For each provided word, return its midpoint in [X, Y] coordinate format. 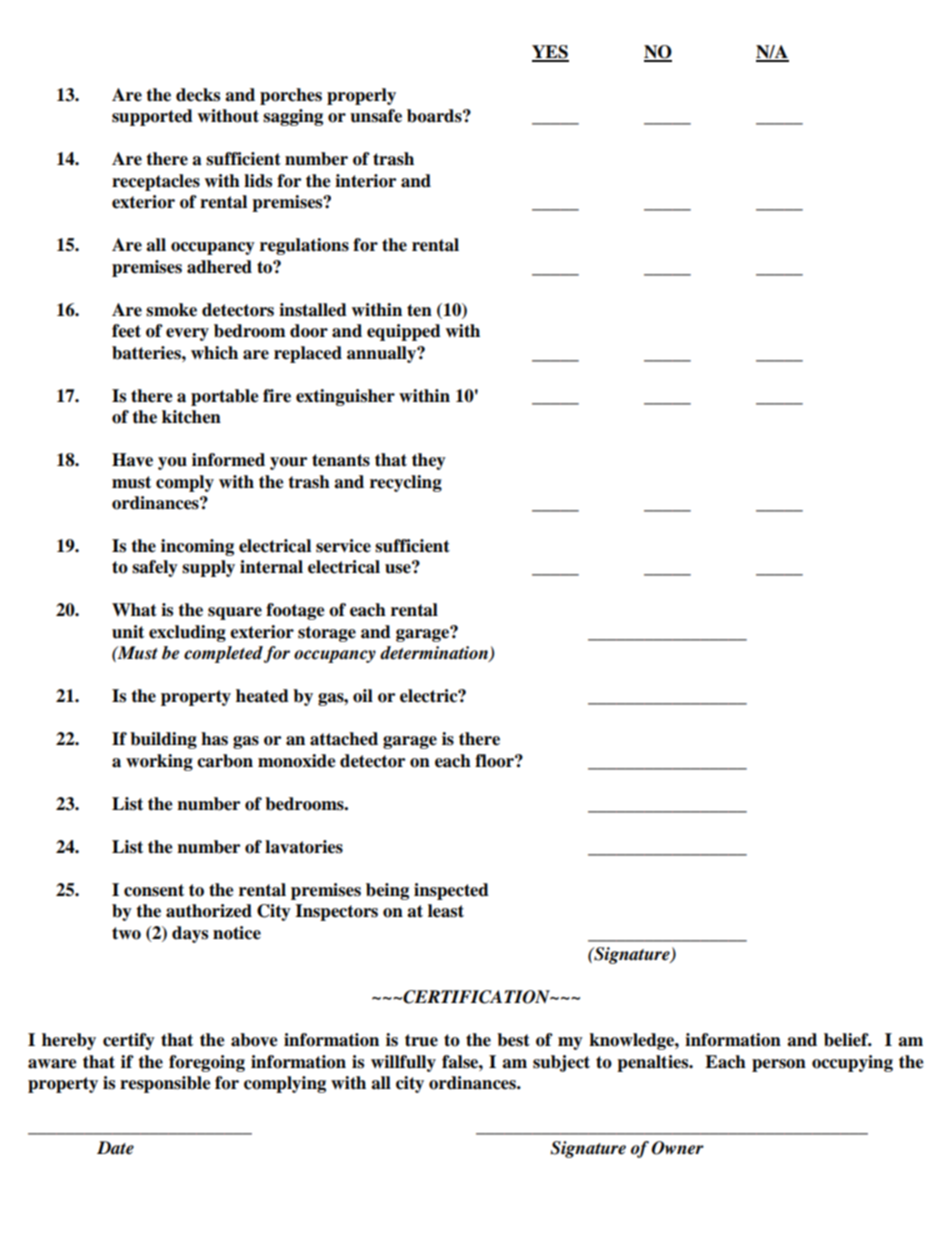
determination [435, 654]
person [779, 1065]
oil [363, 696]
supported [152, 117]
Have [132, 460]
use [399, 568]
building [163, 740]
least [446, 911]
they [429, 461]
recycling [406, 483]
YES [550, 53]
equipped [404, 332]
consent [154, 890]
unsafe [376, 116]
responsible [165, 1084]
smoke [171, 310]
